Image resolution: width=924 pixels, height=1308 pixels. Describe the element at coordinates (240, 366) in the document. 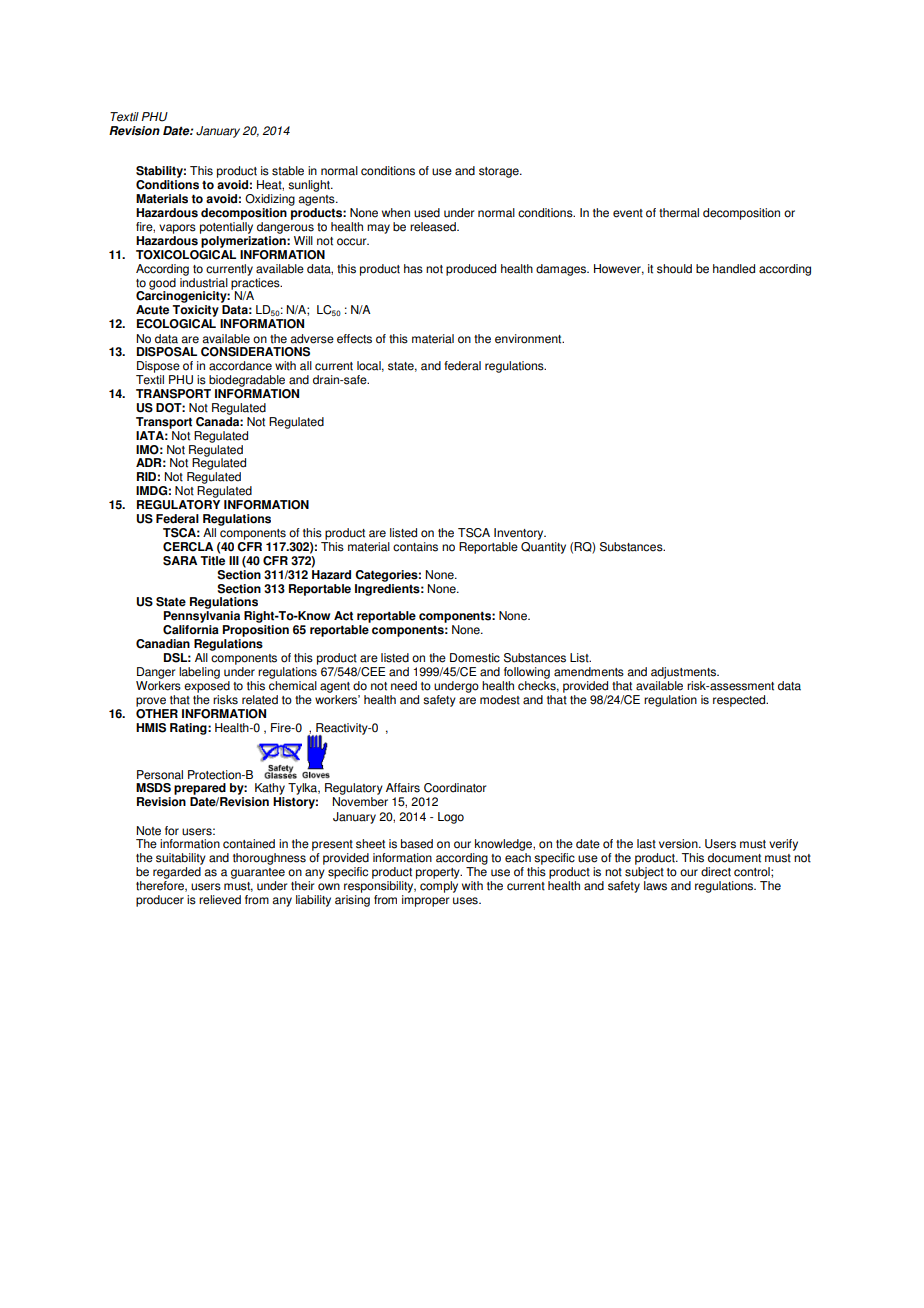

I see `accordance` at that location.
